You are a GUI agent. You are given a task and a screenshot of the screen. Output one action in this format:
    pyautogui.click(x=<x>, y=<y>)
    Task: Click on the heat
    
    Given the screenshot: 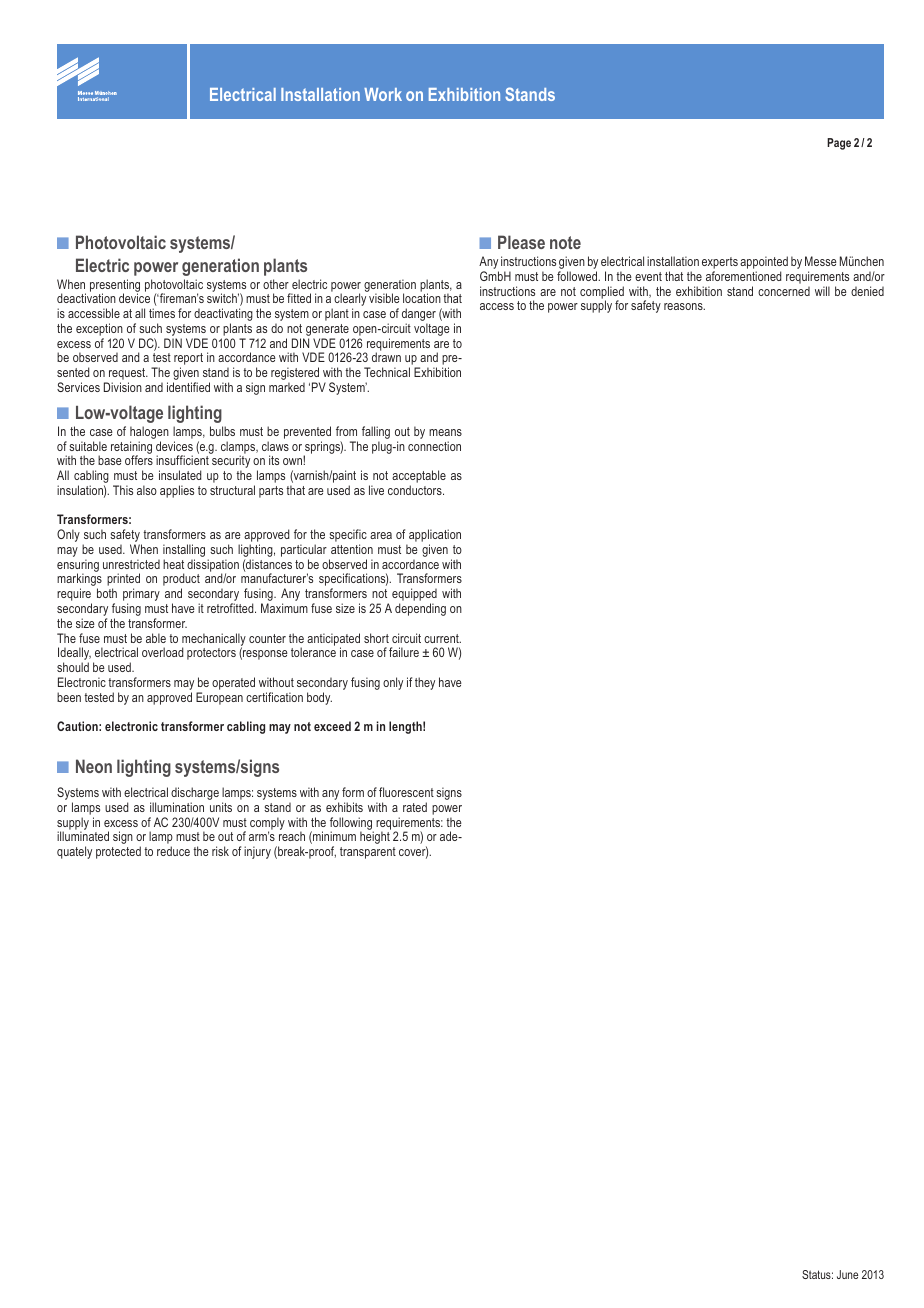 What is the action you would take?
    pyautogui.click(x=173, y=564)
